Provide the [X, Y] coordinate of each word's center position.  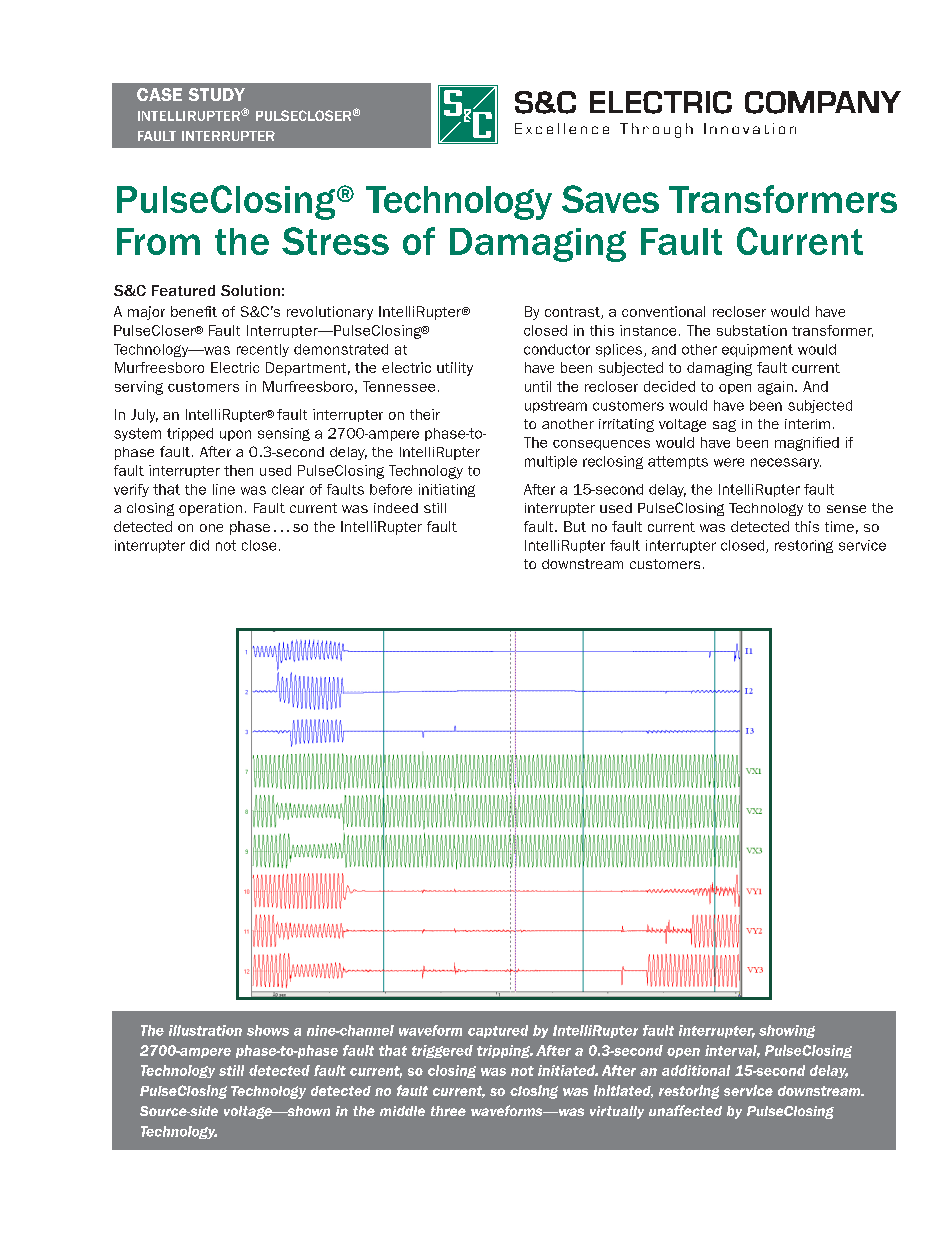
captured [498, 1031]
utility [455, 369]
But [575, 526]
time [839, 526]
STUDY [217, 94]
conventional [663, 311]
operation [210, 509]
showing [787, 1031]
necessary [786, 463]
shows [268, 1030]
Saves [610, 199]
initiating [447, 490]
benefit [194, 311]
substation [752, 330]
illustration [205, 1030]
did [199, 545]
